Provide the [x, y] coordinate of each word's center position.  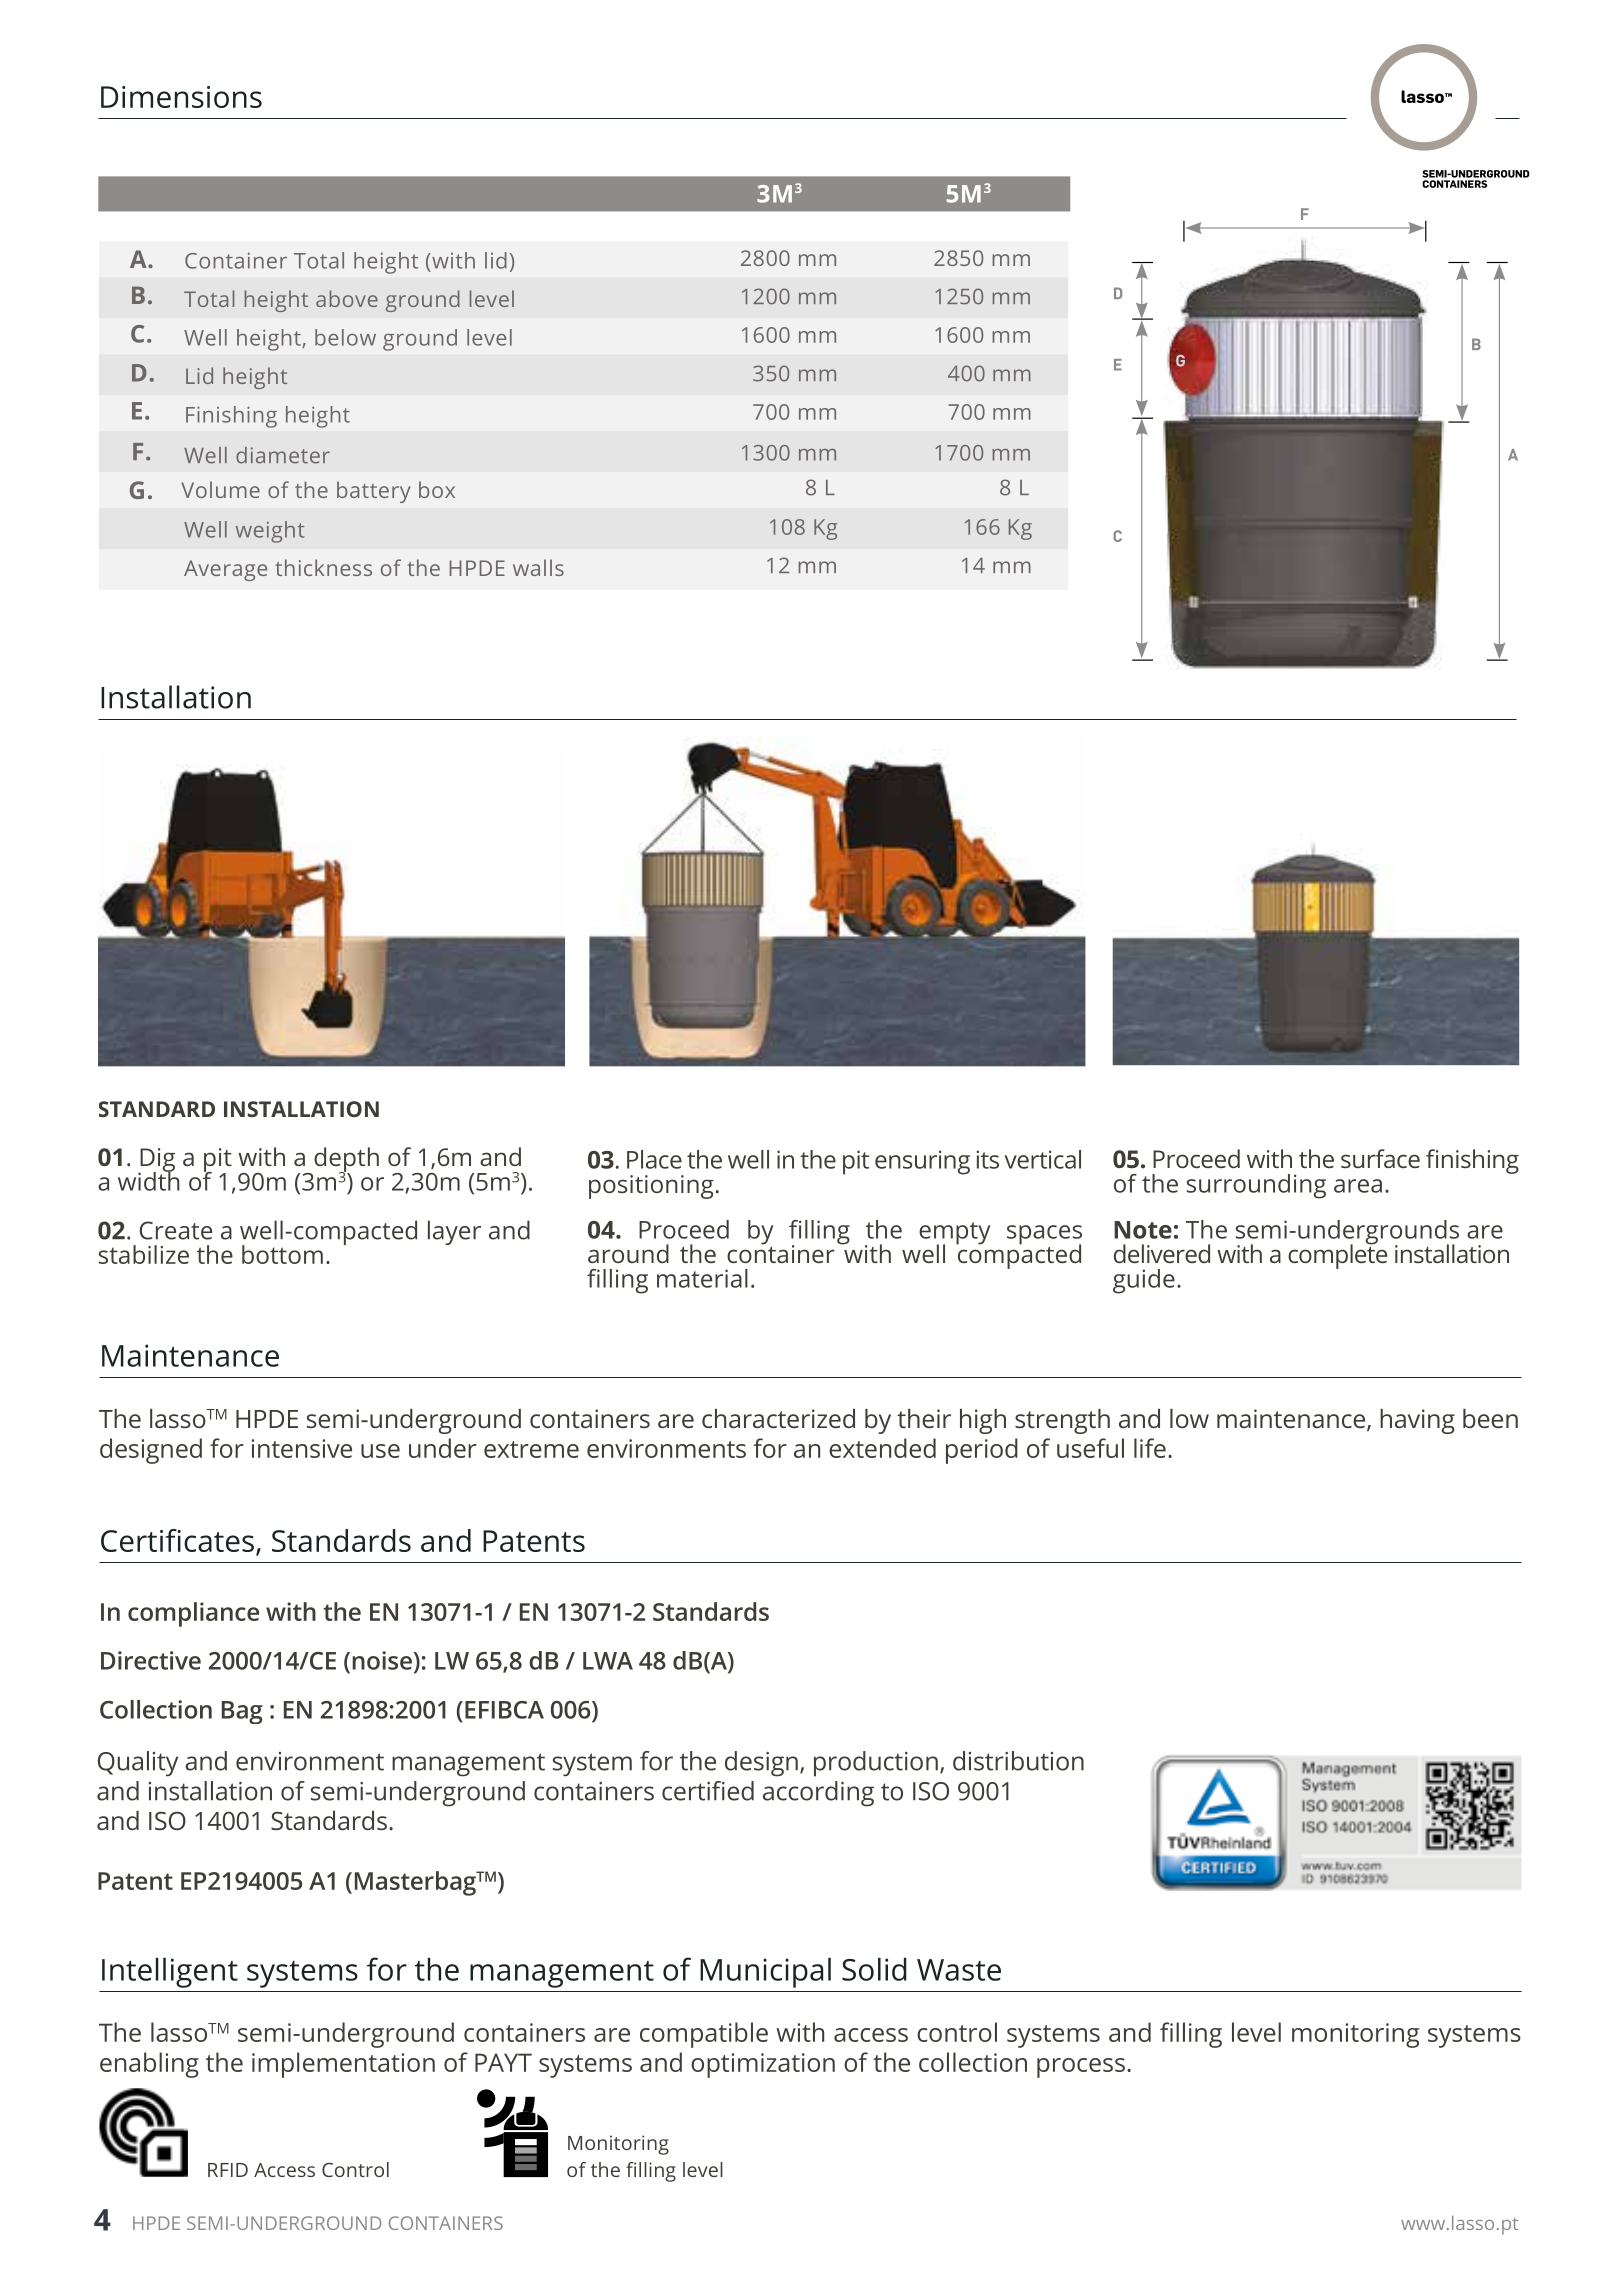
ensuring [922, 1162]
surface [1380, 1158]
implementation [343, 2065]
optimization [763, 2065]
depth [346, 1160]
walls [538, 567]
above [347, 298]
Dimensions [181, 97]
